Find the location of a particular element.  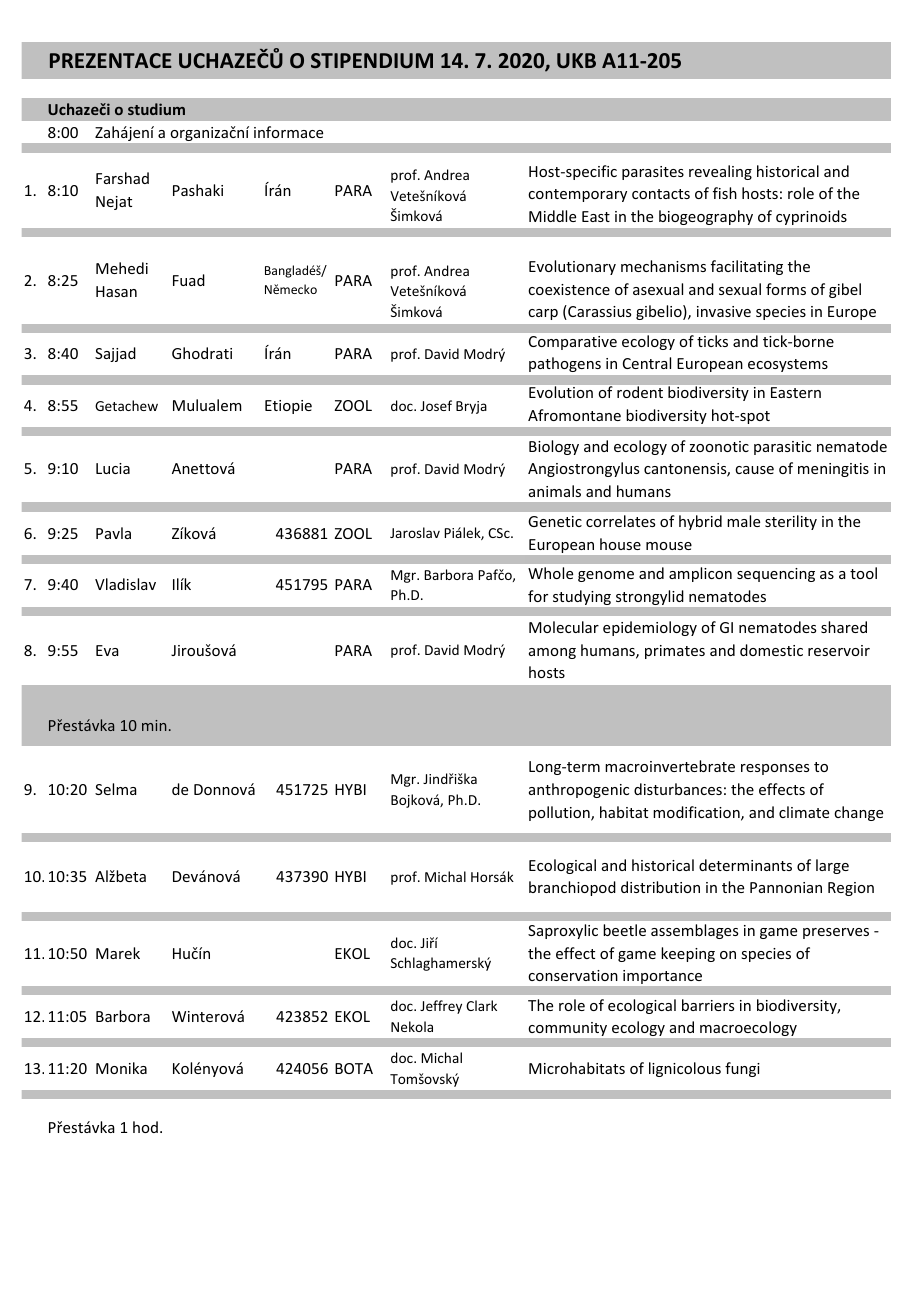

Whole is located at coordinates (550, 573).
